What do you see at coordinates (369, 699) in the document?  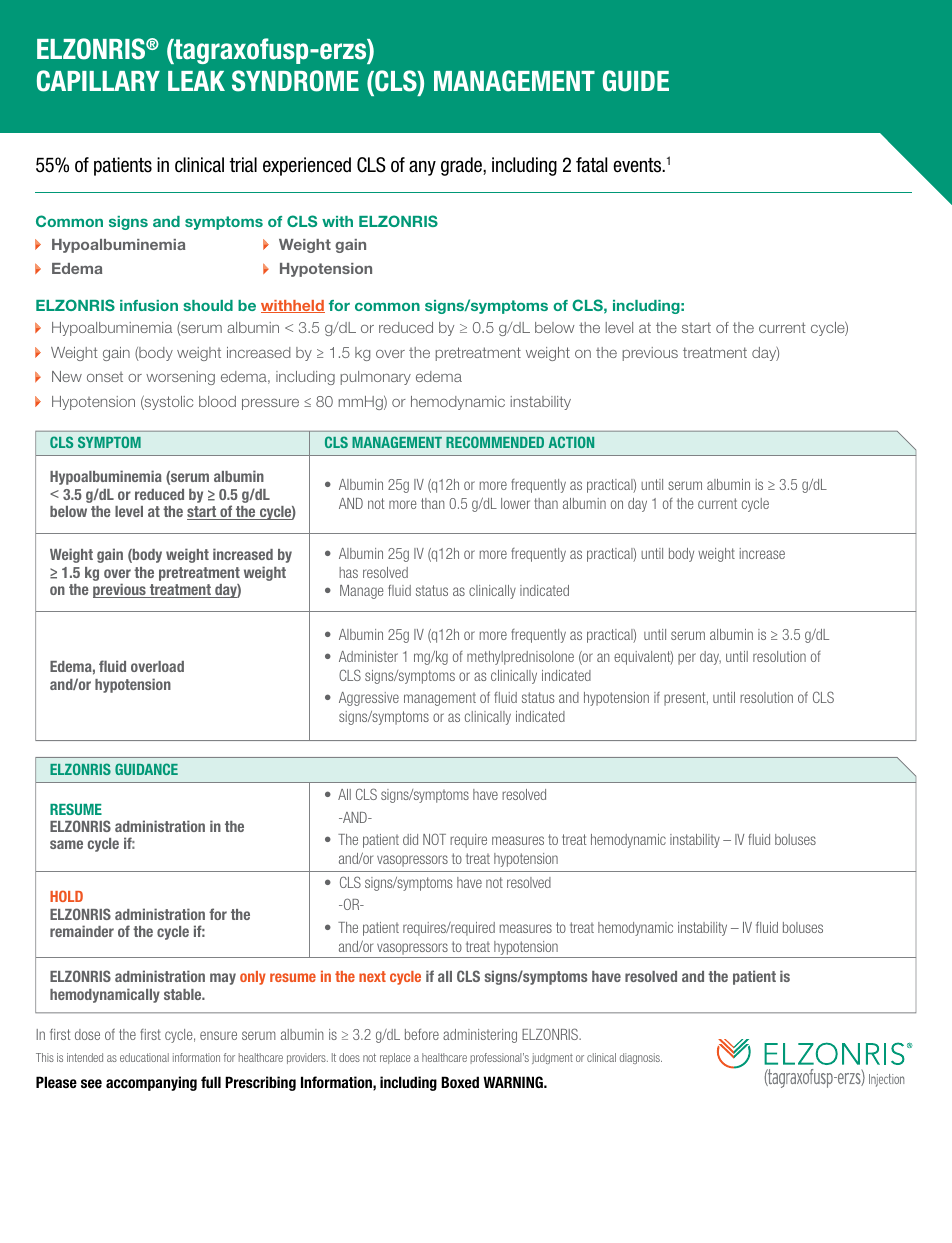 I see `Aggressive` at bounding box center [369, 699].
